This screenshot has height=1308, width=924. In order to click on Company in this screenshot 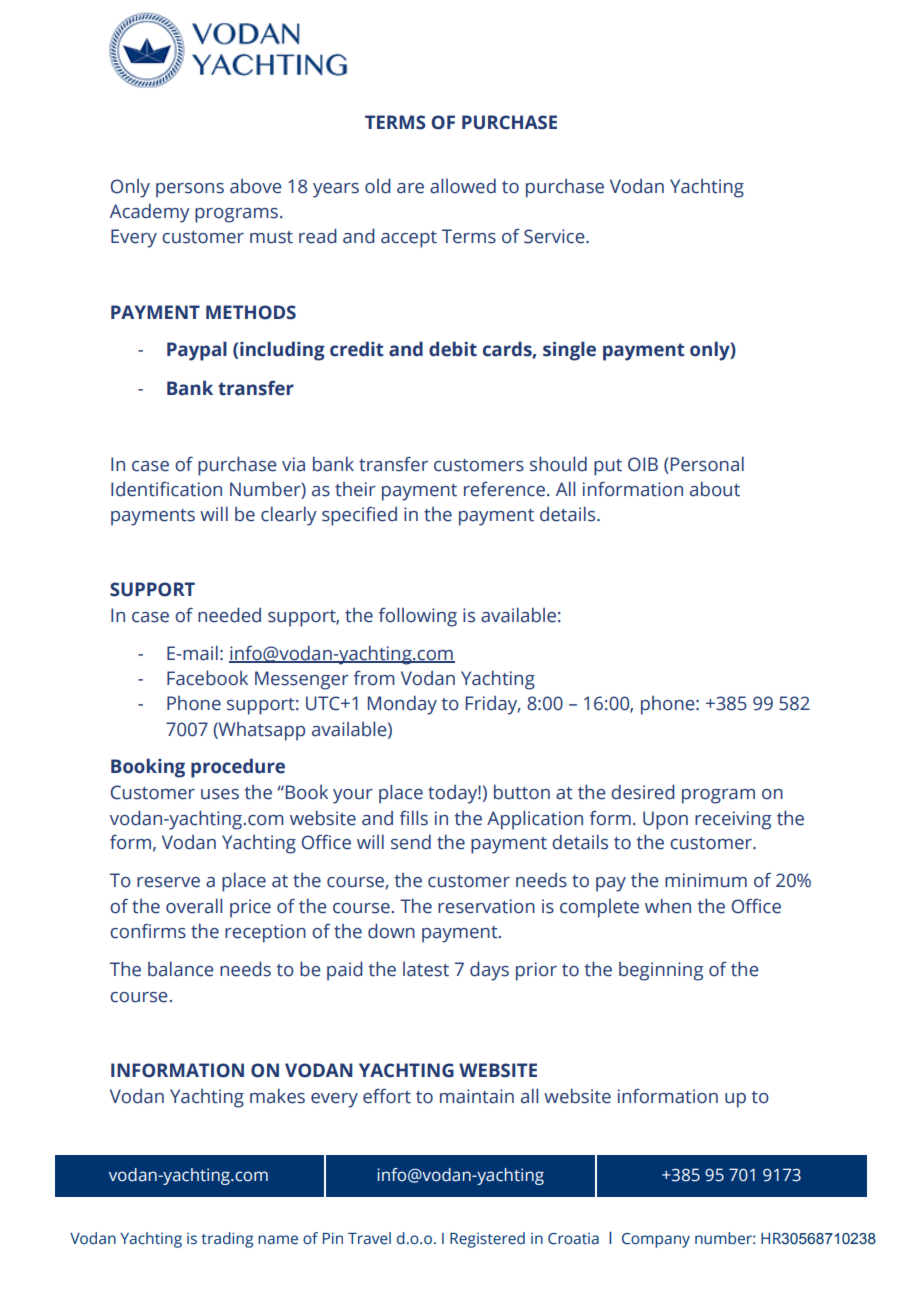, I will do `click(656, 1240)`.
